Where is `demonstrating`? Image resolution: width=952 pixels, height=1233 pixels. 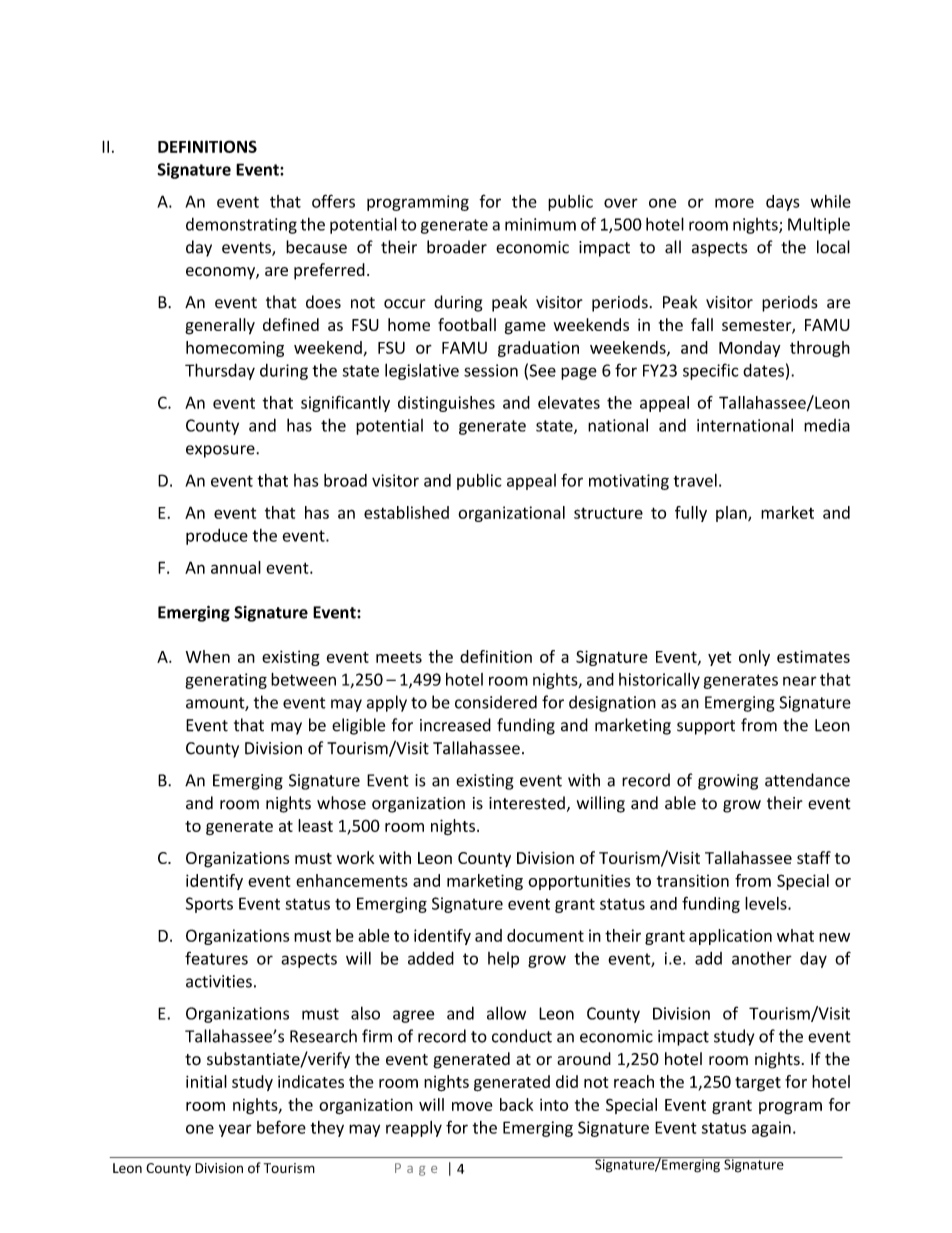 demonstrating is located at coordinates (241, 226).
